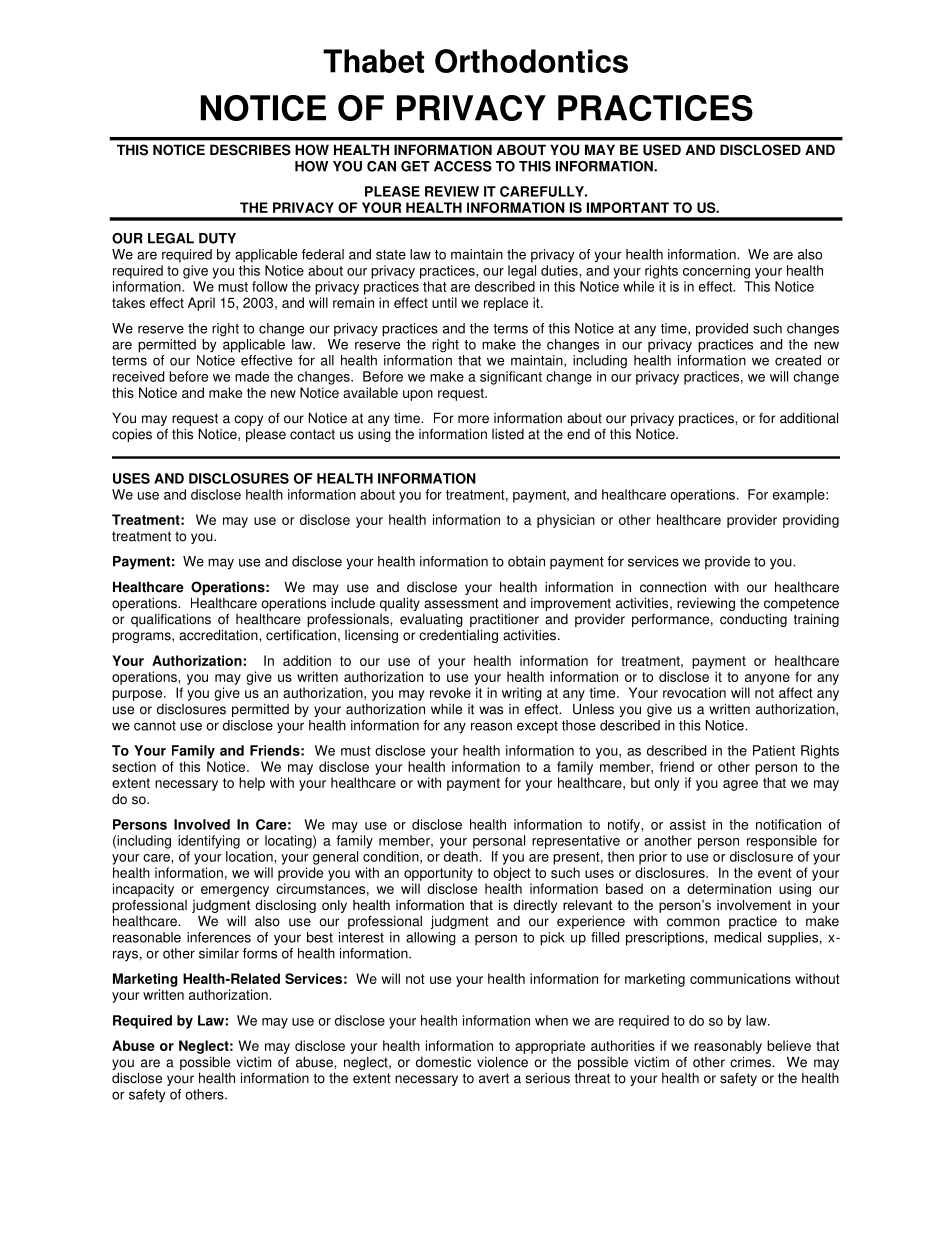 Image resolution: width=952 pixels, height=1233 pixels. I want to click on Orthodontics, so click(531, 61).
